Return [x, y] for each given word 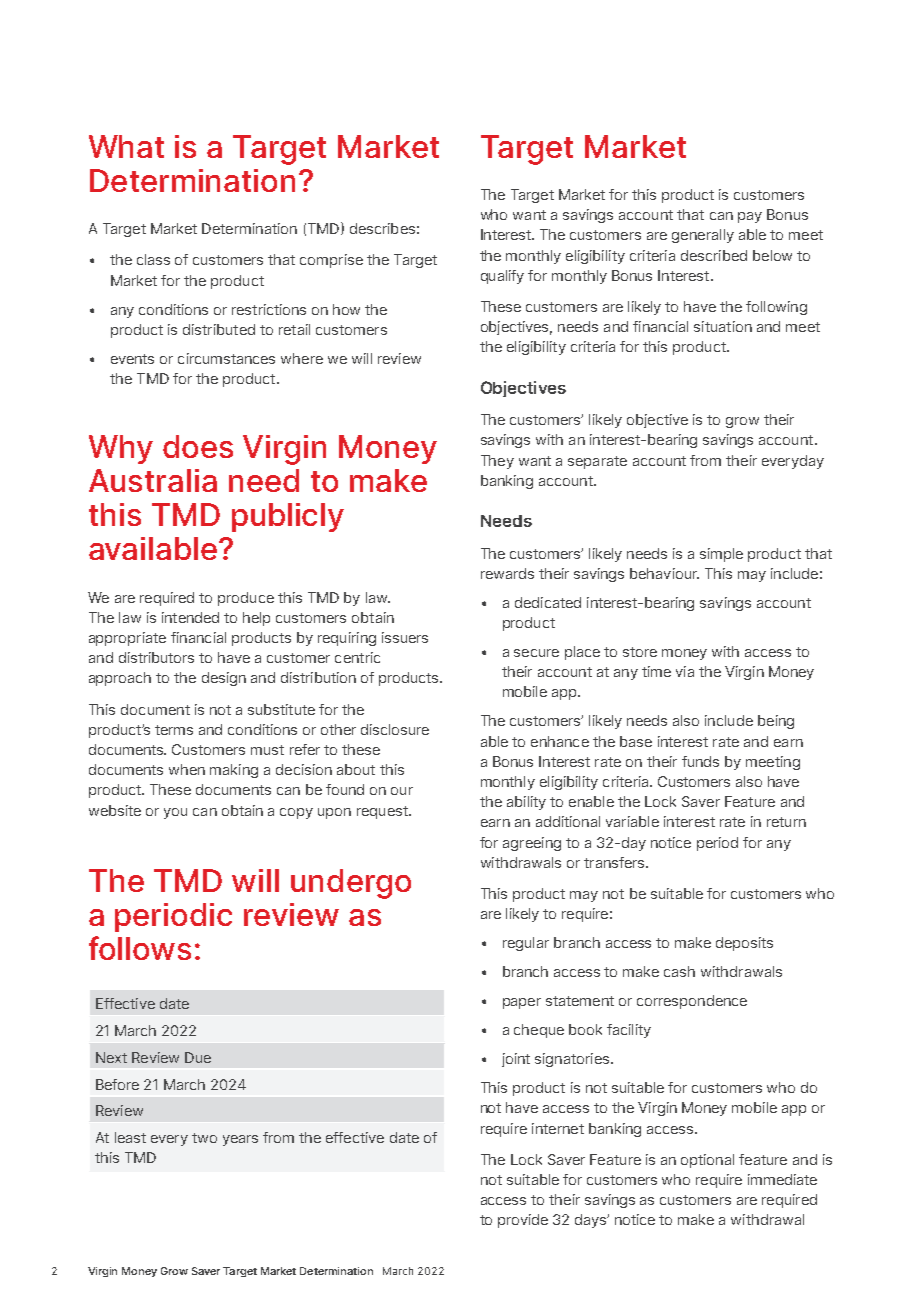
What [126, 146]
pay [750, 217]
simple [721, 555]
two [204, 1138]
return [786, 822]
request [383, 812]
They [497, 462]
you [175, 813]
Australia [153, 480]
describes [382, 228]
